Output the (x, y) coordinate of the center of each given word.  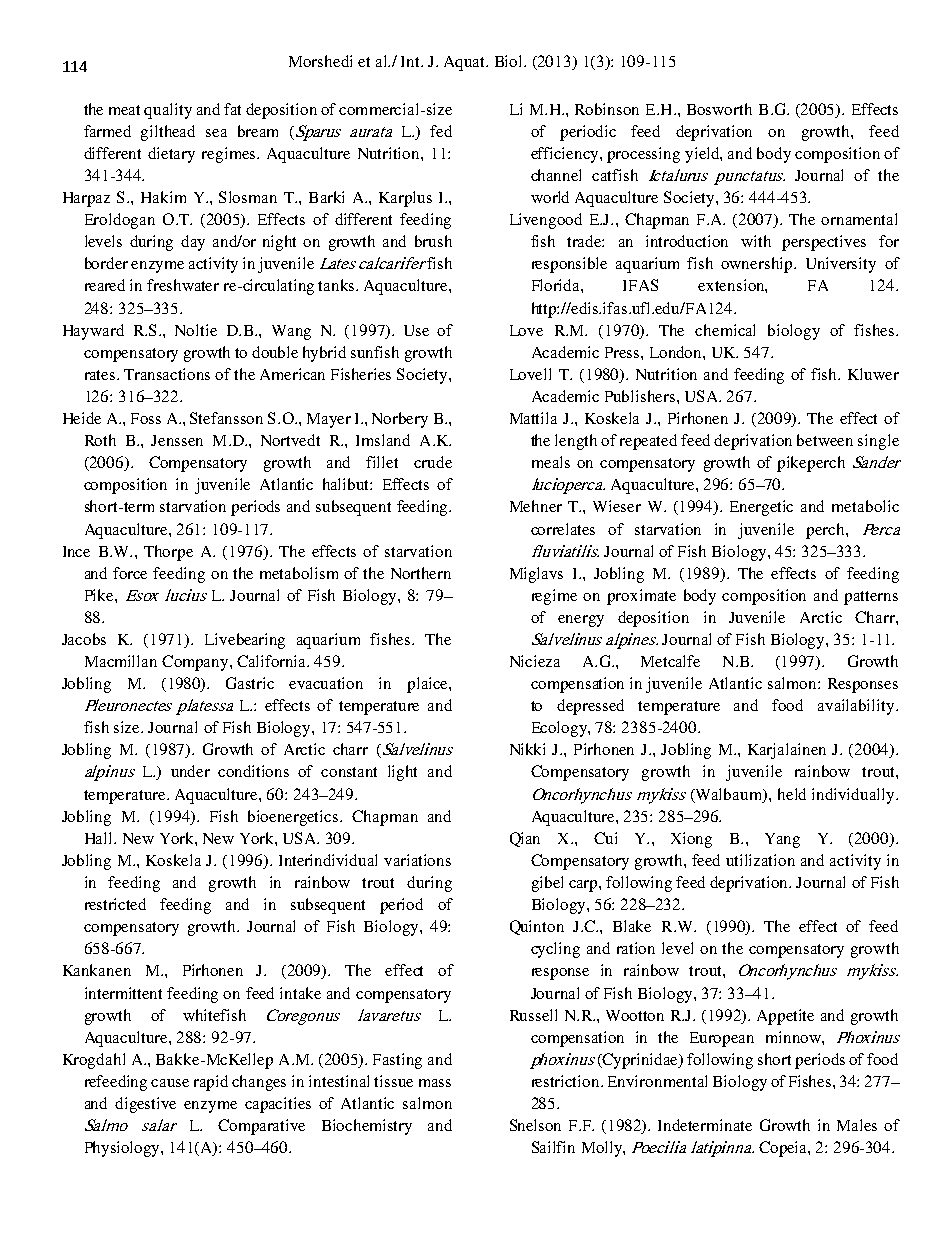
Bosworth (719, 109)
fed (441, 131)
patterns (871, 598)
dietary (171, 155)
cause (170, 1083)
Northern (421, 573)
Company (196, 663)
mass (435, 1083)
